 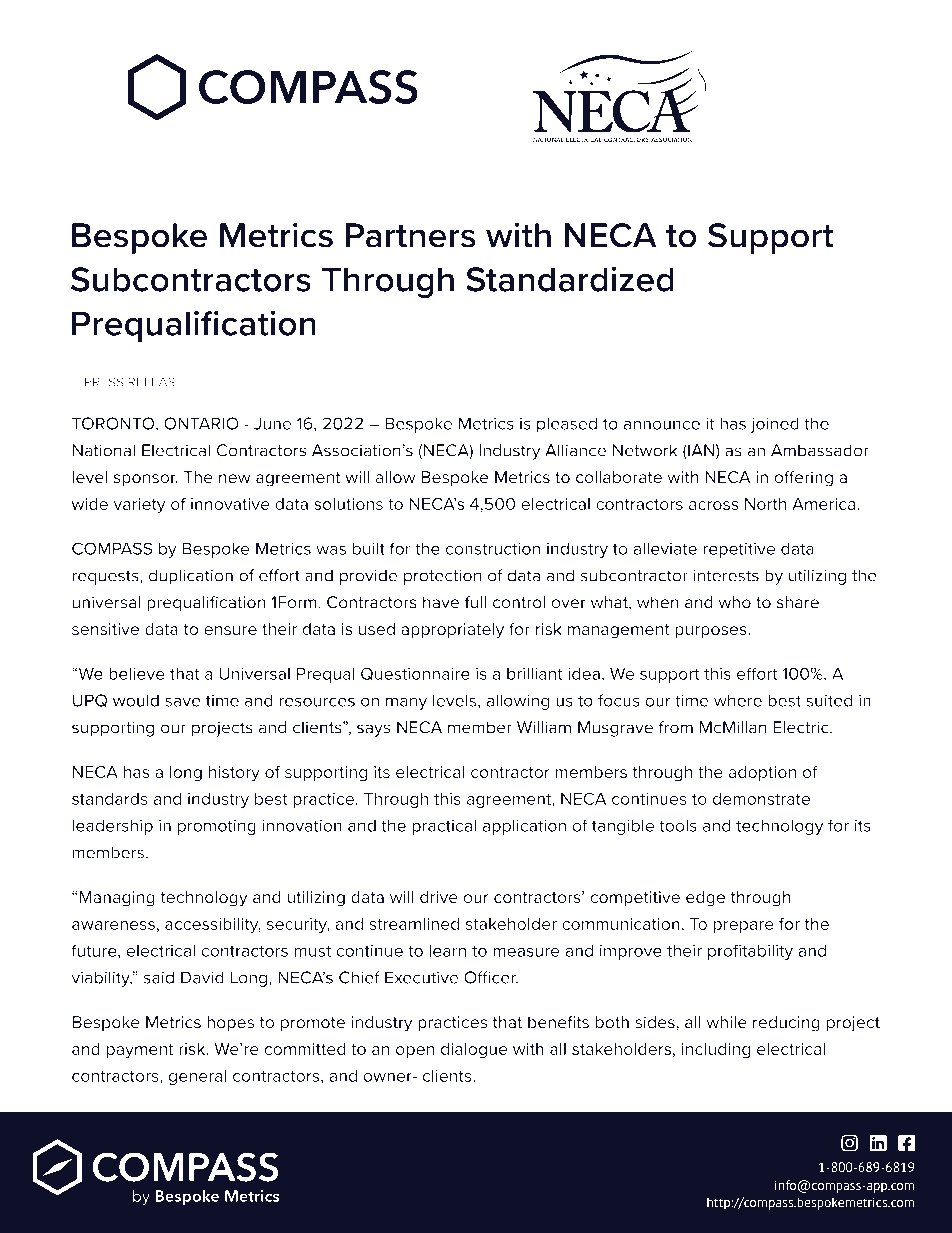 I want to click on RELEASE, so click(x=155, y=382).
